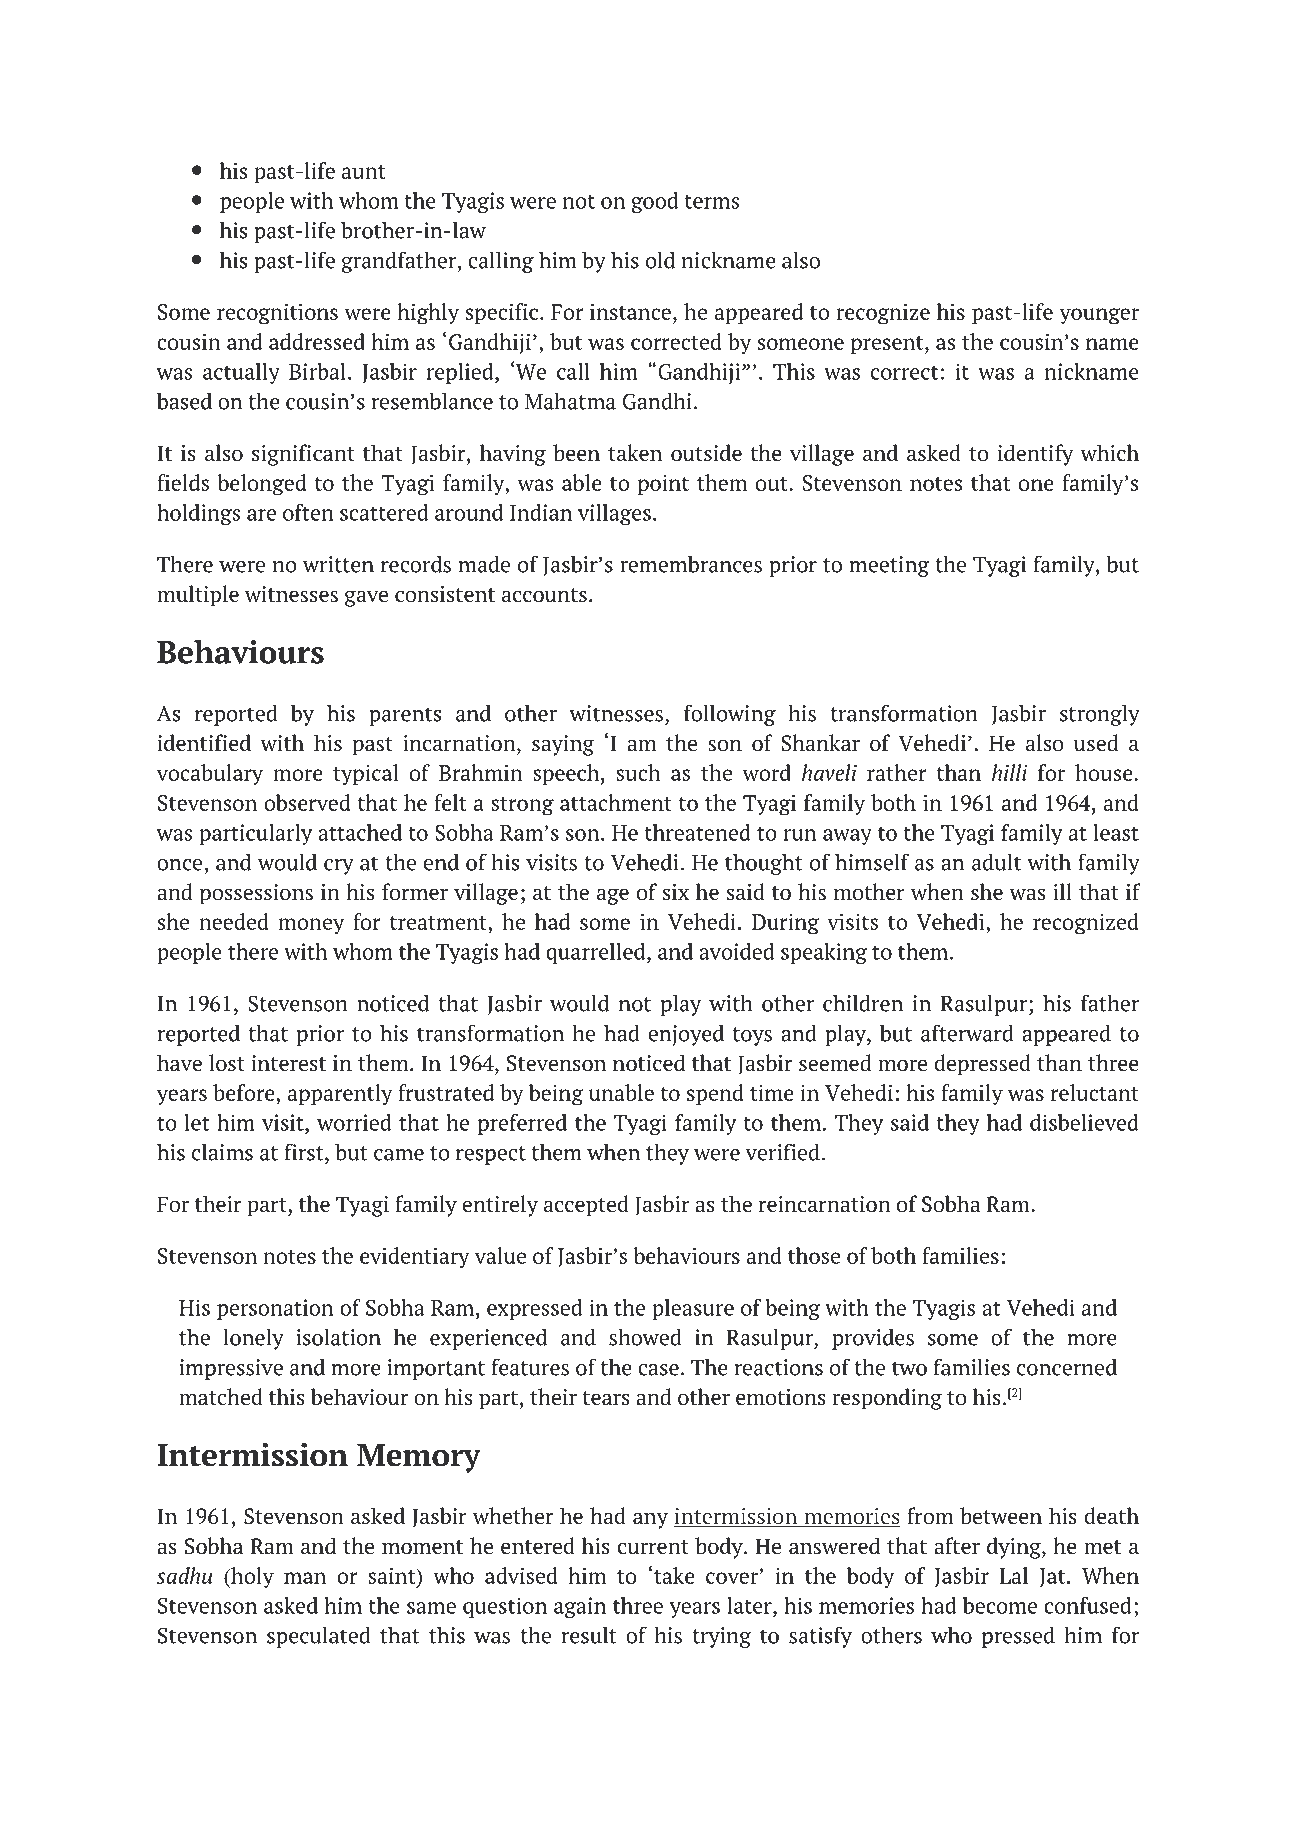  What do you see at coordinates (1099, 316) in the page?
I see `younger` at bounding box center [1099, 316].
